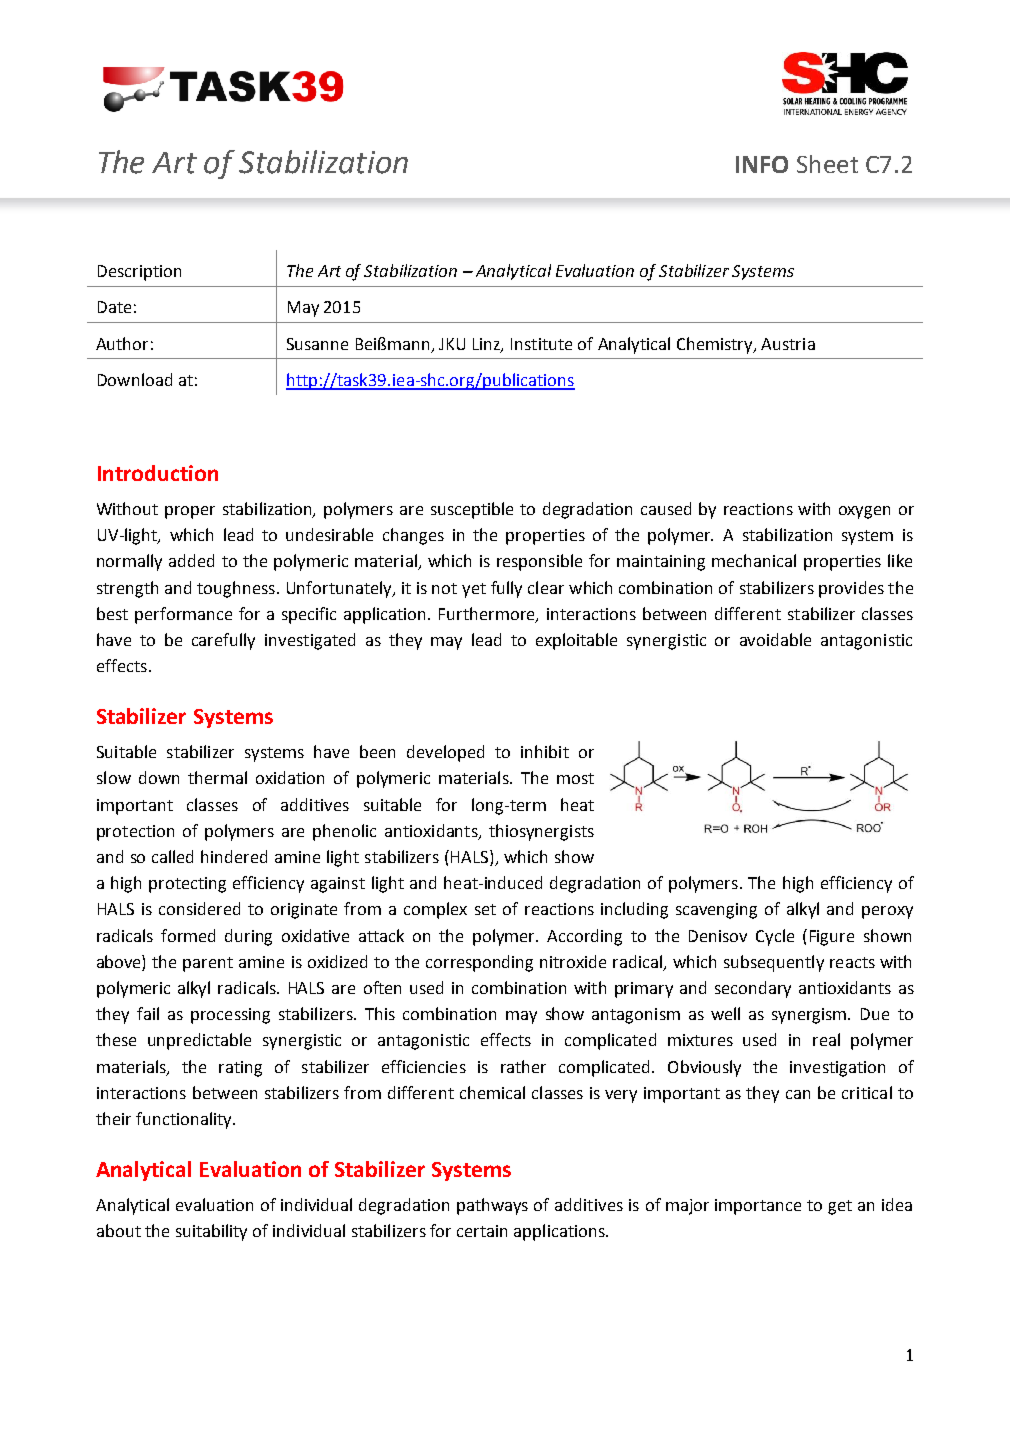 The width and height of the screenshot is (1010, 1429). Describe the element at coordinates (492, 1206) in the screenshot. I see `pathways` at that location.
